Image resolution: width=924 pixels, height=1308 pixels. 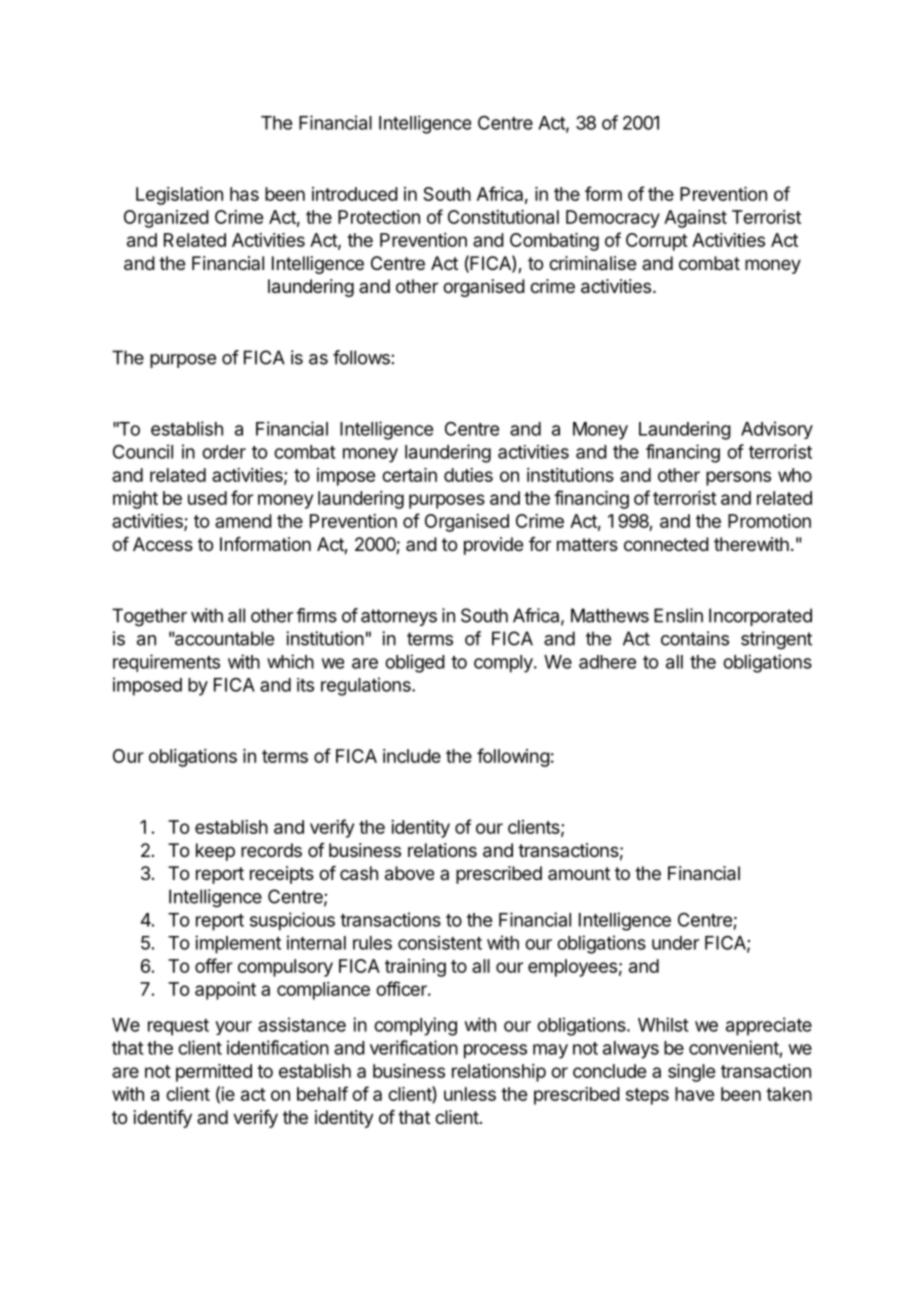 I want to click on Access, so click(x=163, y=544).
